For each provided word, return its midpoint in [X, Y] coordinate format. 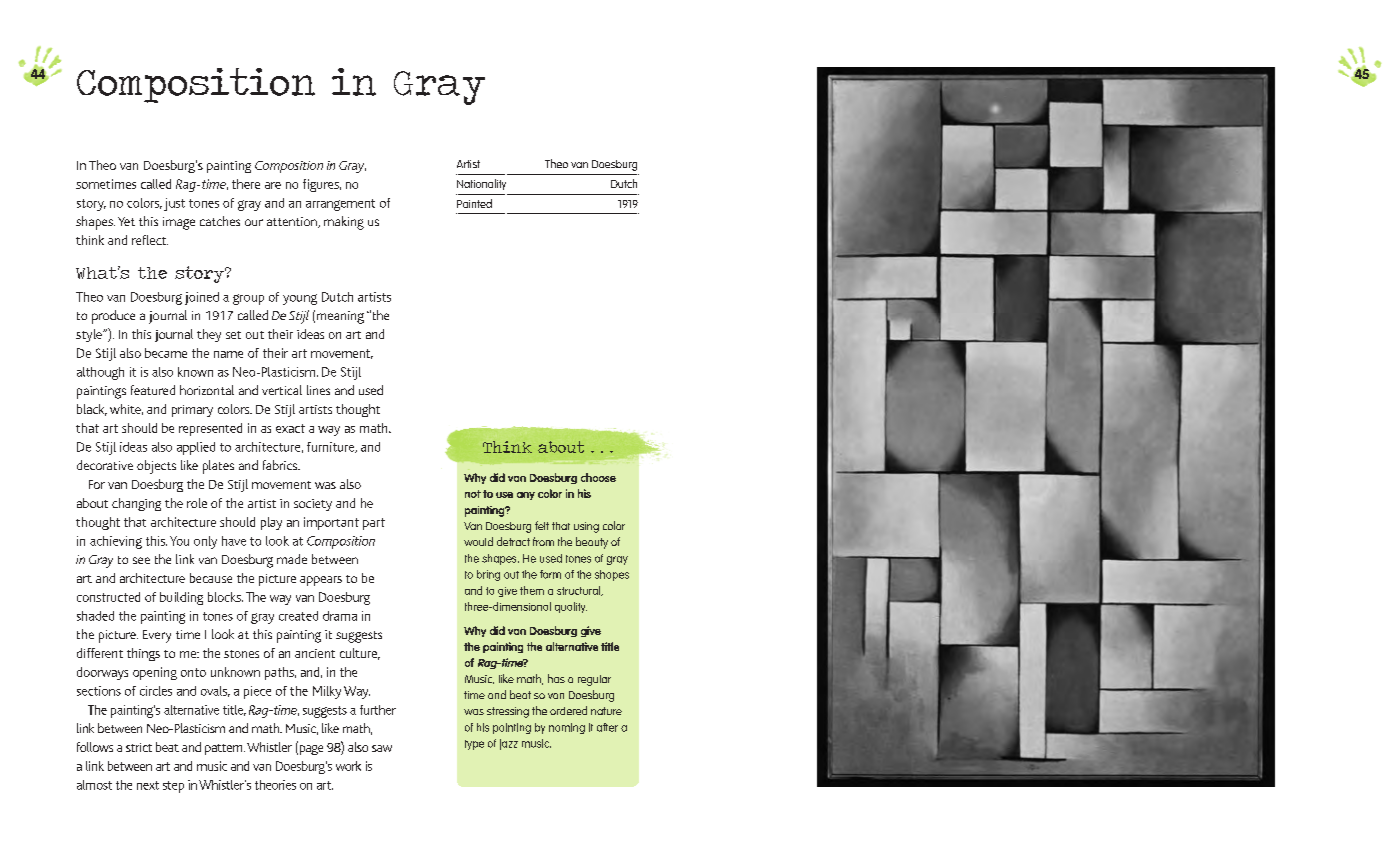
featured [153, 390]
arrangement [340, 205]
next [148, 785]
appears [321, 581]
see [141, 560]
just [174, 204]
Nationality [481, 184]
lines [318, 390]
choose [598, 477]
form [550, 574]
